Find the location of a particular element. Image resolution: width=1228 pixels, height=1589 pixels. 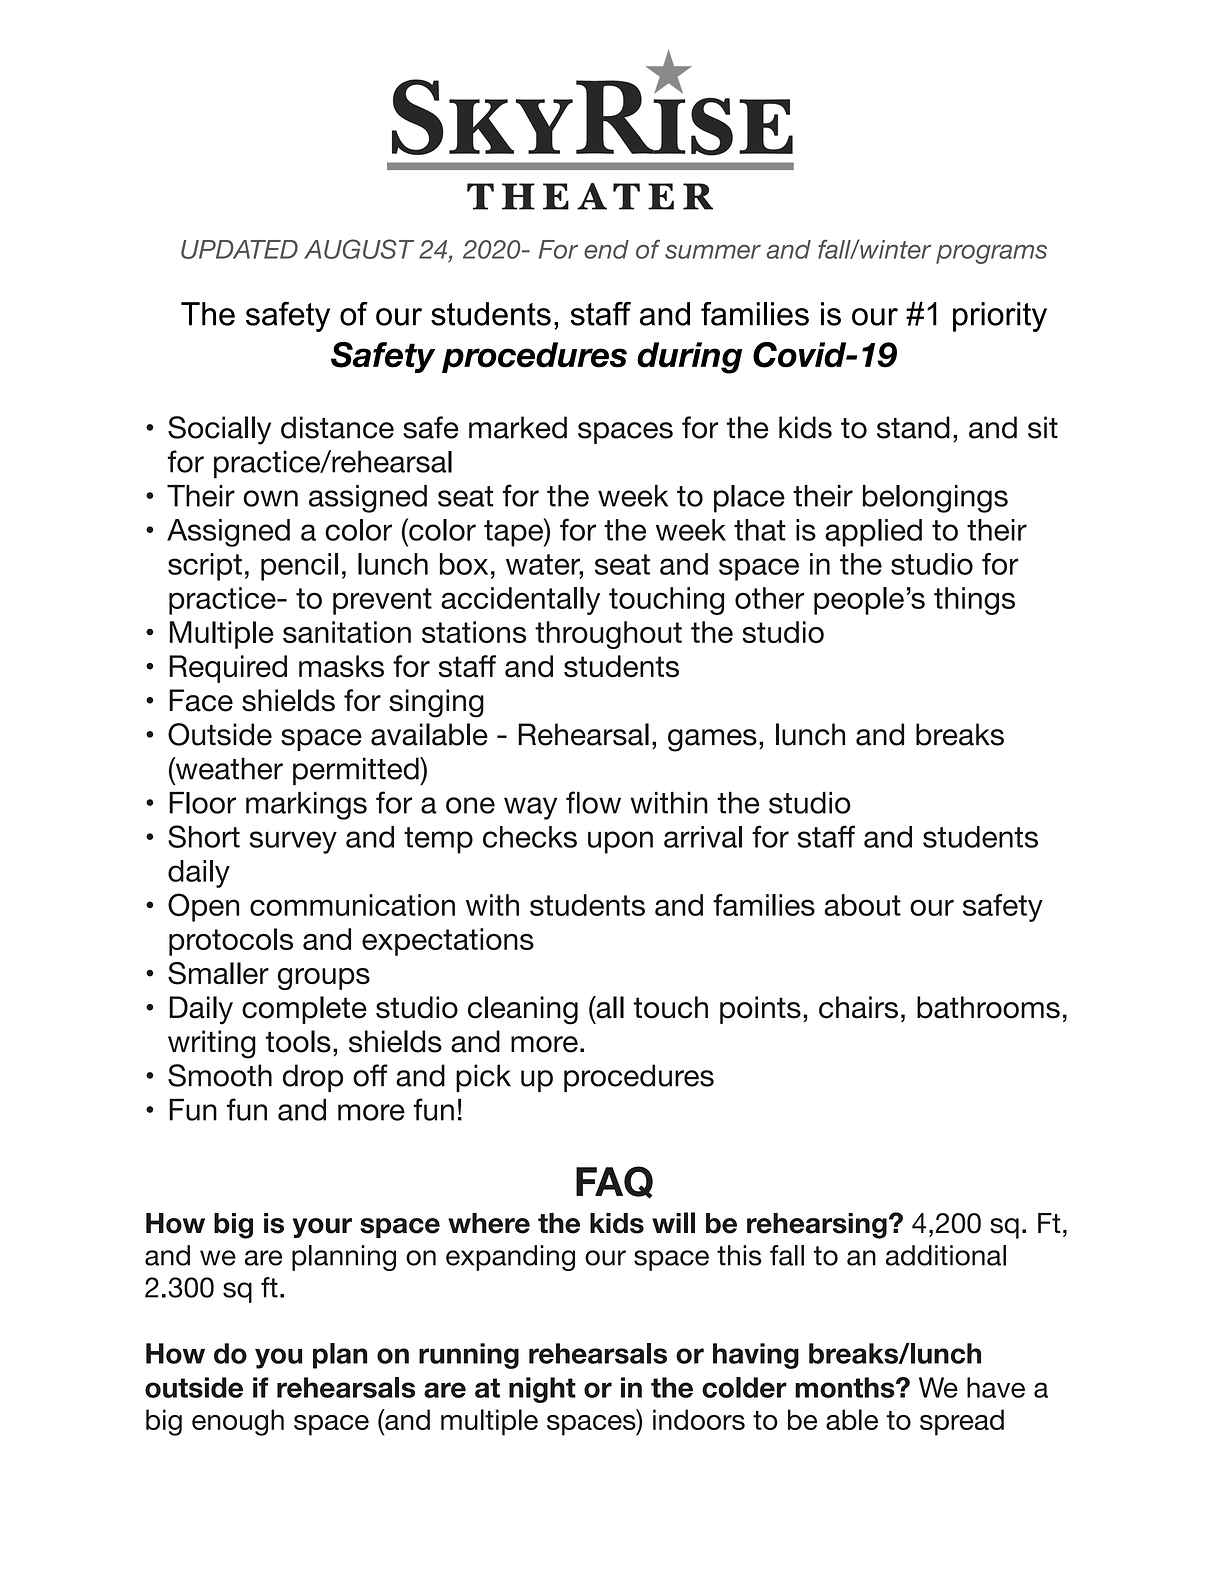

upon is located at coordinates (620, 842).
